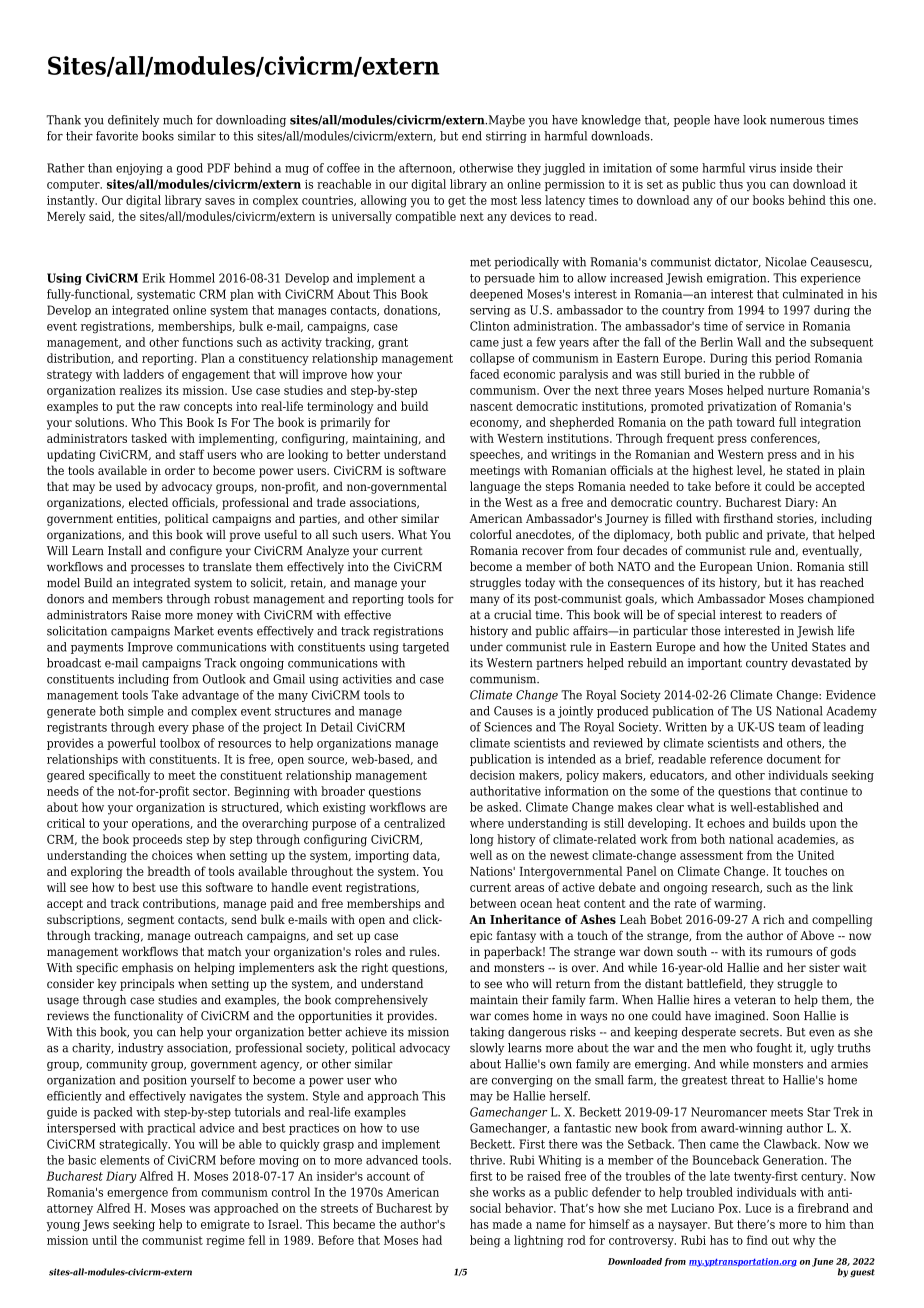  Describe the element at coordinates (506, 137) in the screenshot. I see `stirring` at that location.
